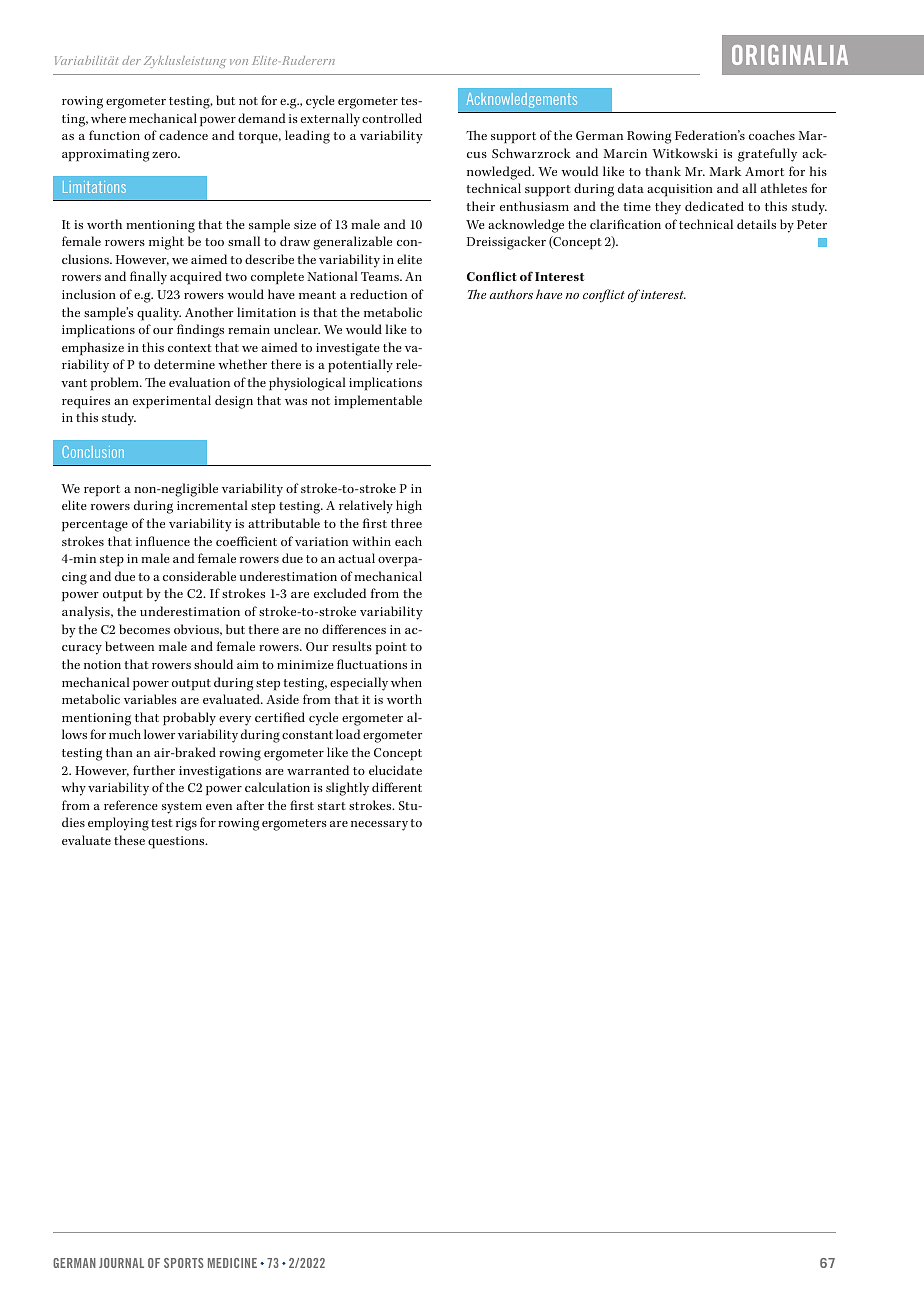 The width and height of the page is (924, 1308). What do you see at coordinates (121, 1263) in the page?
I see `JOURNAL` at bounding box center [121, 1263].
